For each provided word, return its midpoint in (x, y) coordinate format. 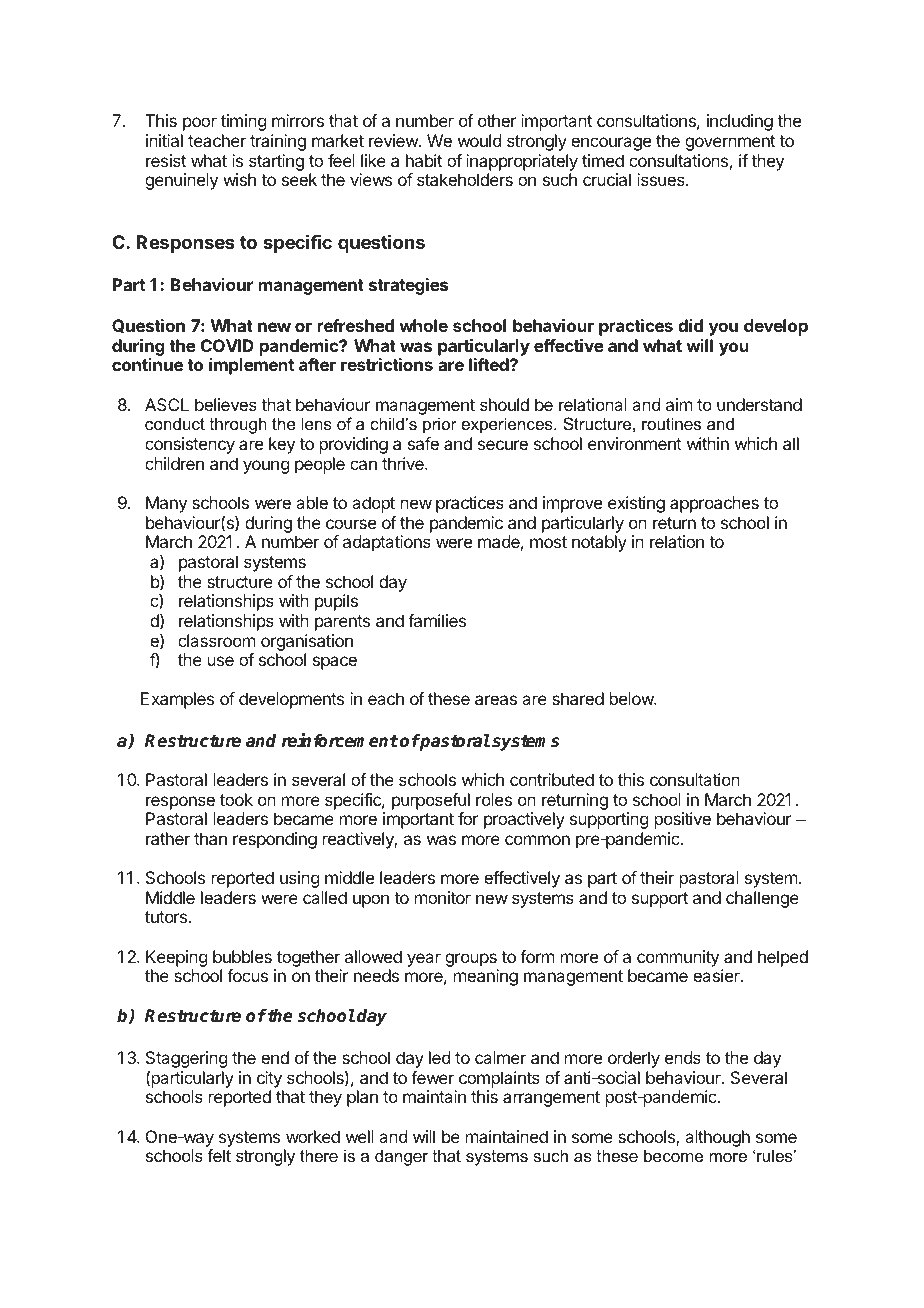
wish (239, 179)
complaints (499, 1079)
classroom (216, 640)
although (717, 1138)
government (730, 143)
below (632, 698)
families (437, 620)
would (479, 140)
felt (219, 1155)
